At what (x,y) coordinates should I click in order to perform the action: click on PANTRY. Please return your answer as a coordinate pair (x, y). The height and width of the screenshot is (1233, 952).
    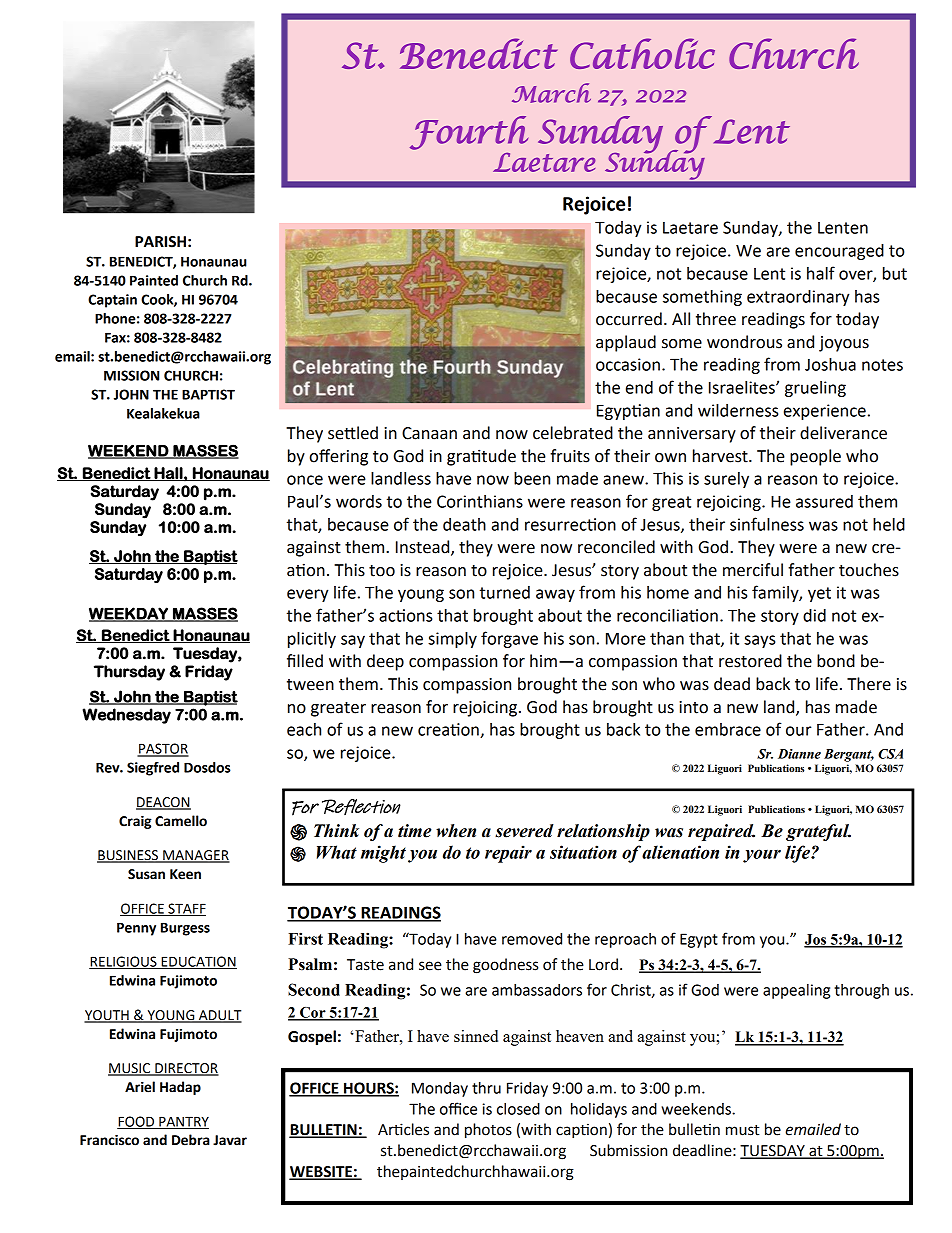
    Looking at the image, I should click on (183, 1122).
